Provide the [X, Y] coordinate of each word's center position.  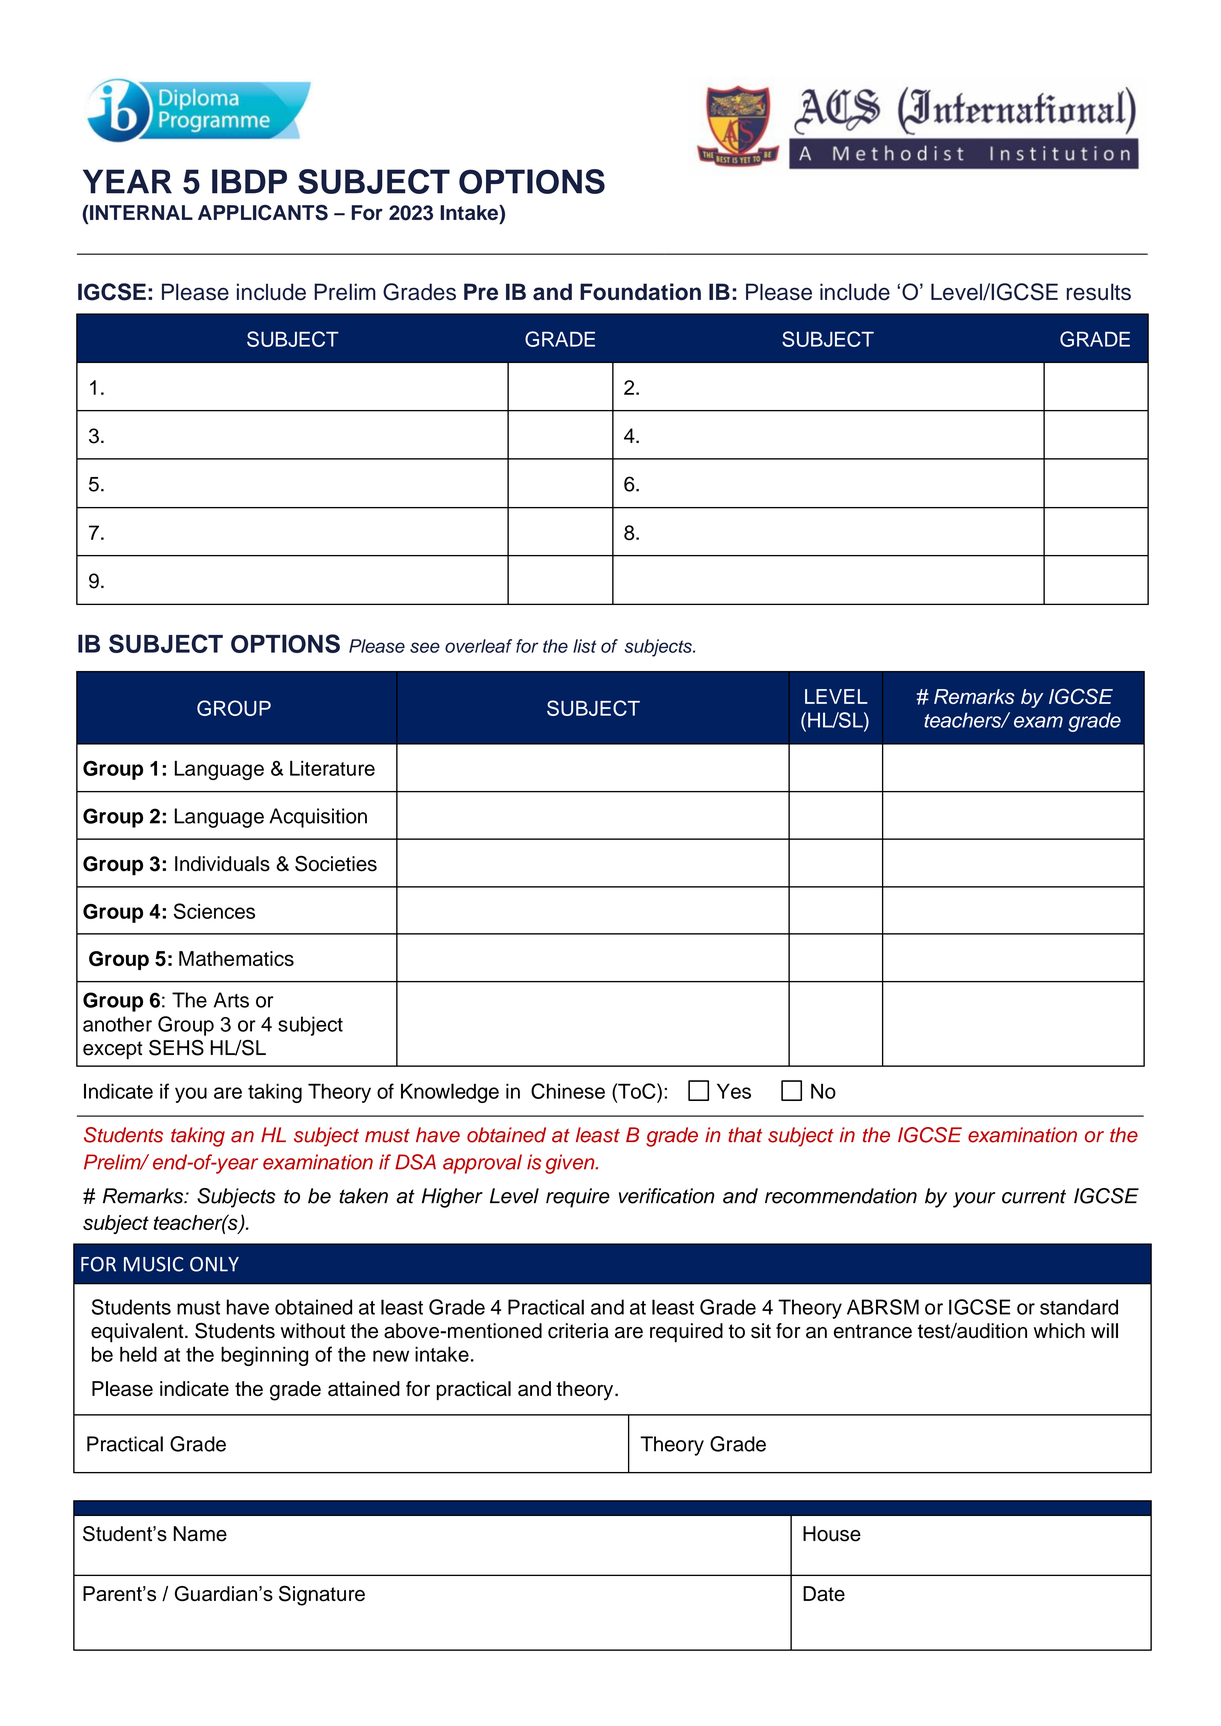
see [425, 647]
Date [824, 1594]
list [584, 646]
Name [200, 1534]
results [1099, 292]
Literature [332, 768]
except [113, 1050]
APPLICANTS [263, 213]
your [974, 1200]
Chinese [568, 1091]
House [832, 1534]
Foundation [640, 292]
